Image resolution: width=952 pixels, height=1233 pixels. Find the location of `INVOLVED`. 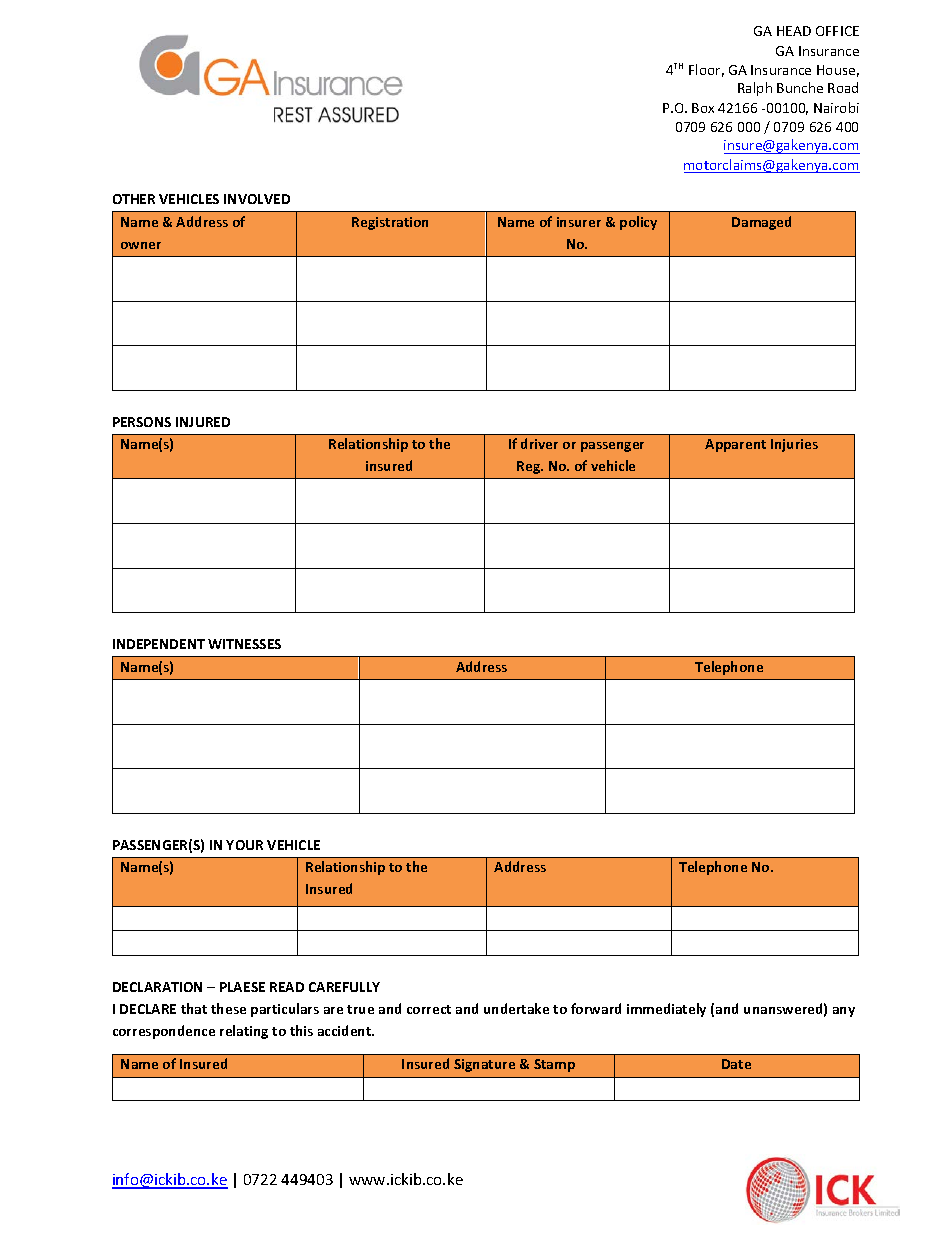

INVOLVED is located at coordinates (257, 199).
